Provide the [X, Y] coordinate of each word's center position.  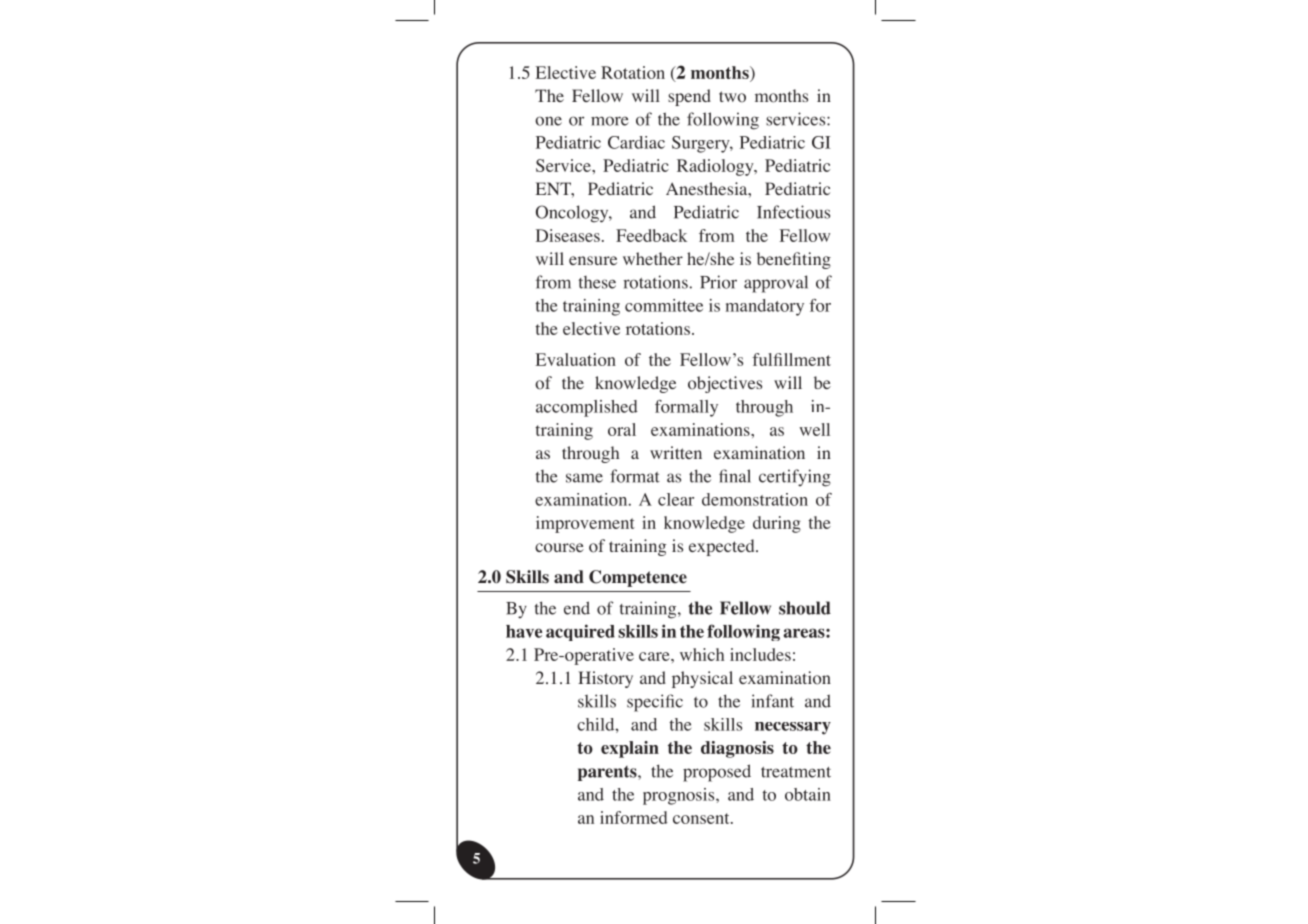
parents [608, 773]
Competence [638, 578]
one [548, 121]
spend [689, 97]
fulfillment [791, 359]
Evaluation [576, 359]
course [559, 548]
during [777, 524]
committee [664, 305]
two [732, 97]
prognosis [680, 796]
